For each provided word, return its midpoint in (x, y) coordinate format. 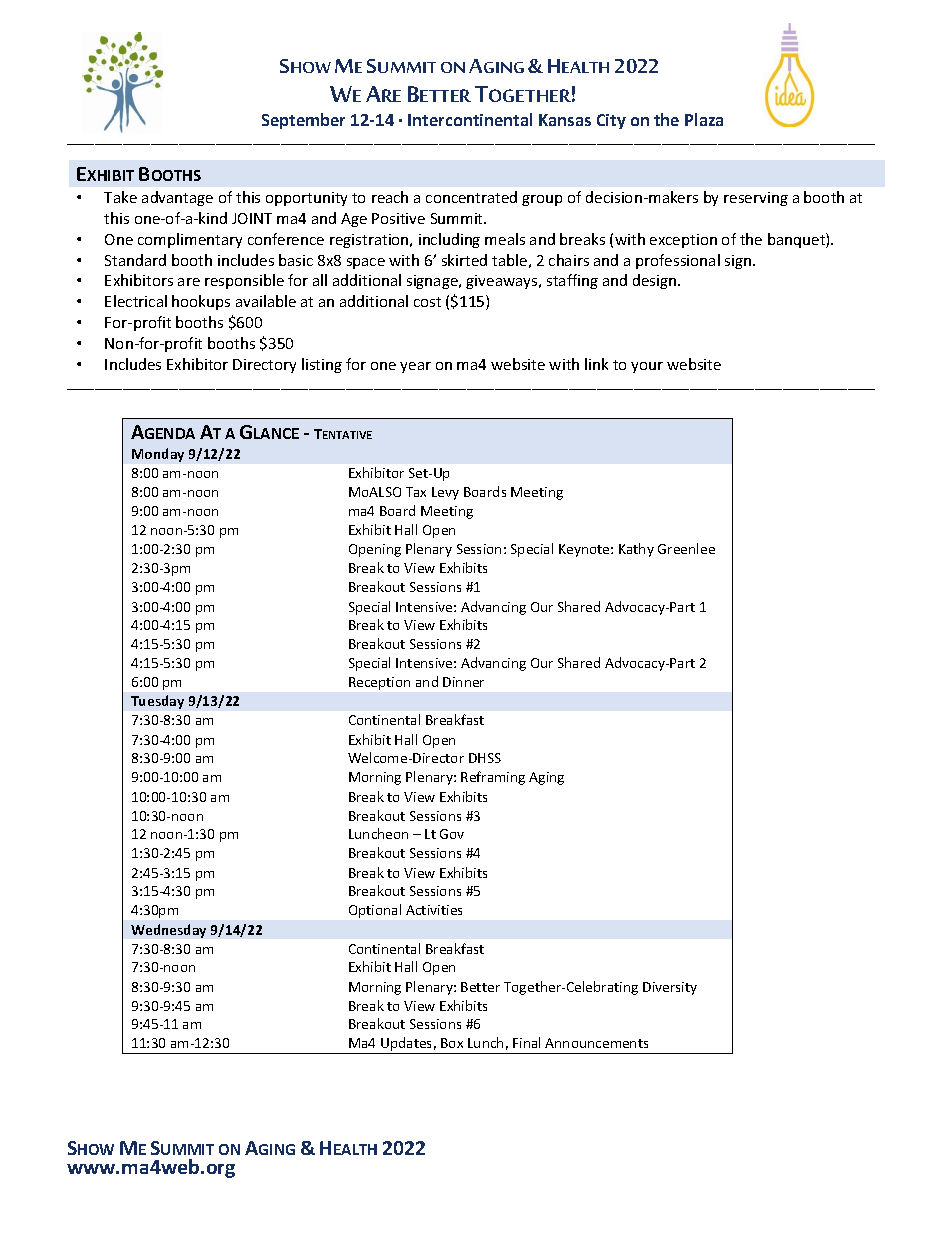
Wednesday (168, 931)
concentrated (471, 197)
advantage (177, 198)
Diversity (670, 988)
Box (452, 1043)
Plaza (704, 119)
